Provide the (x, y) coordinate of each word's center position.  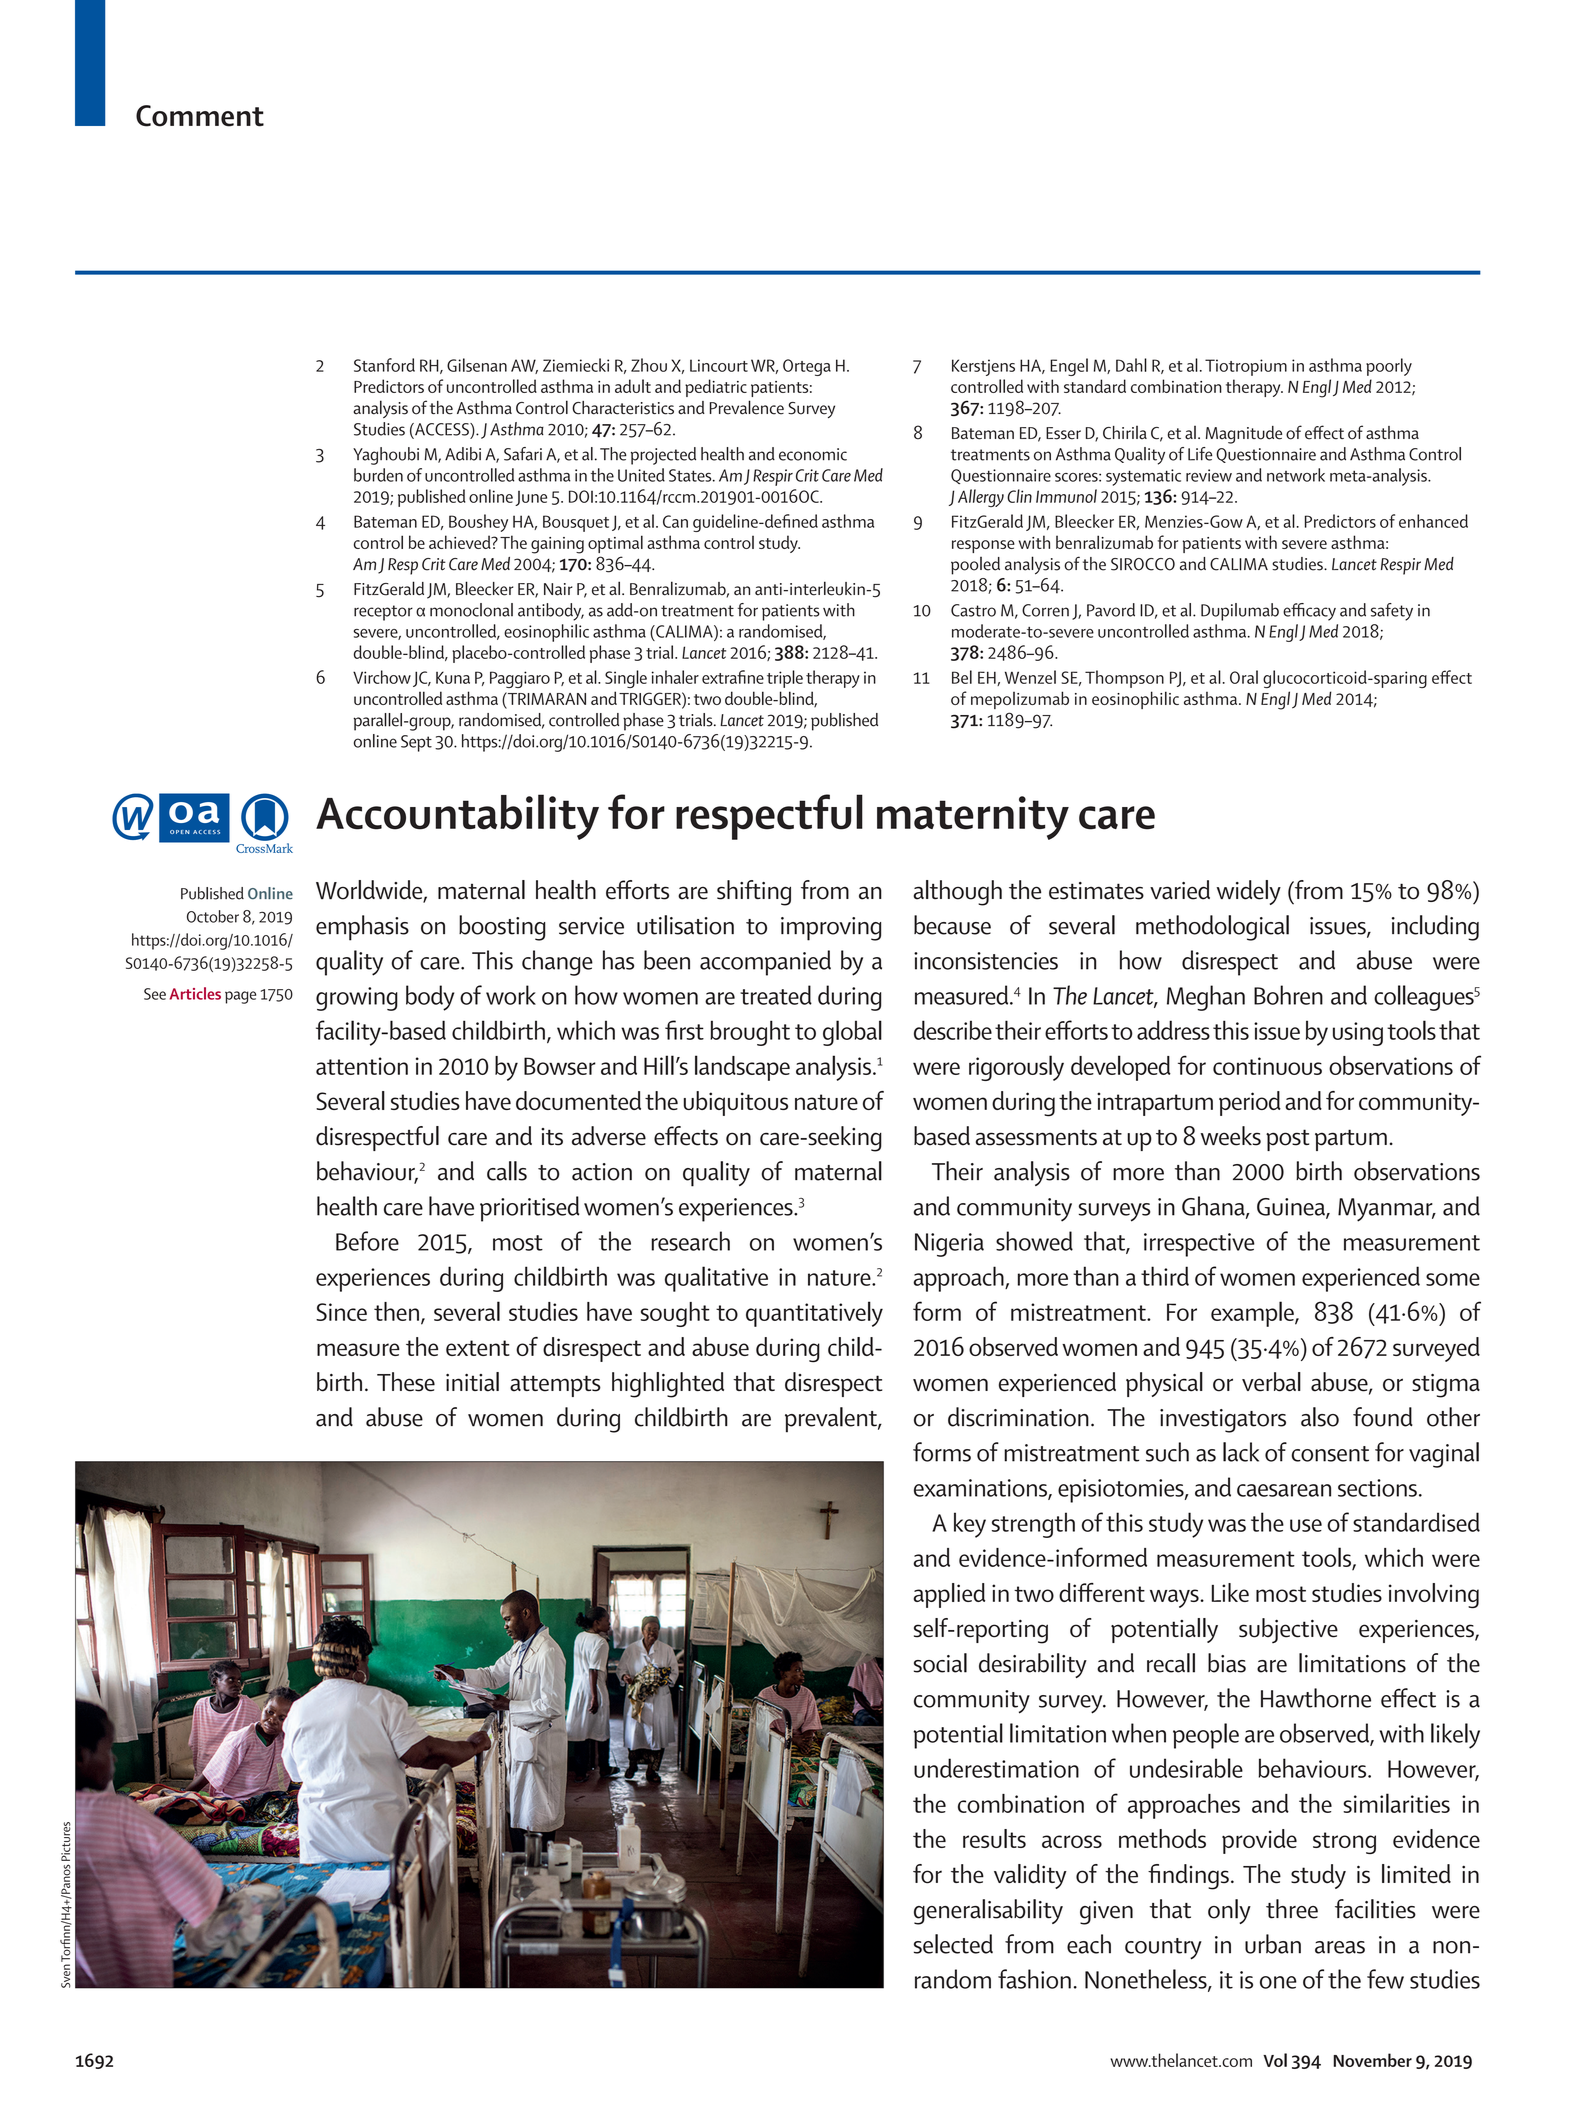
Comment (200, 116)
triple (785, 679)
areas (1340, 1947)
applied (949, 1595)
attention (362, 1066)
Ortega (807, 367)
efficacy (1309, 612)
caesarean (1284, 1490)
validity (1030, 1876)
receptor (383, 613)
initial (472, 1382)
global (852, 1033)
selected (953, 1944)
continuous (1267, 1066)
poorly (1389, 367)
